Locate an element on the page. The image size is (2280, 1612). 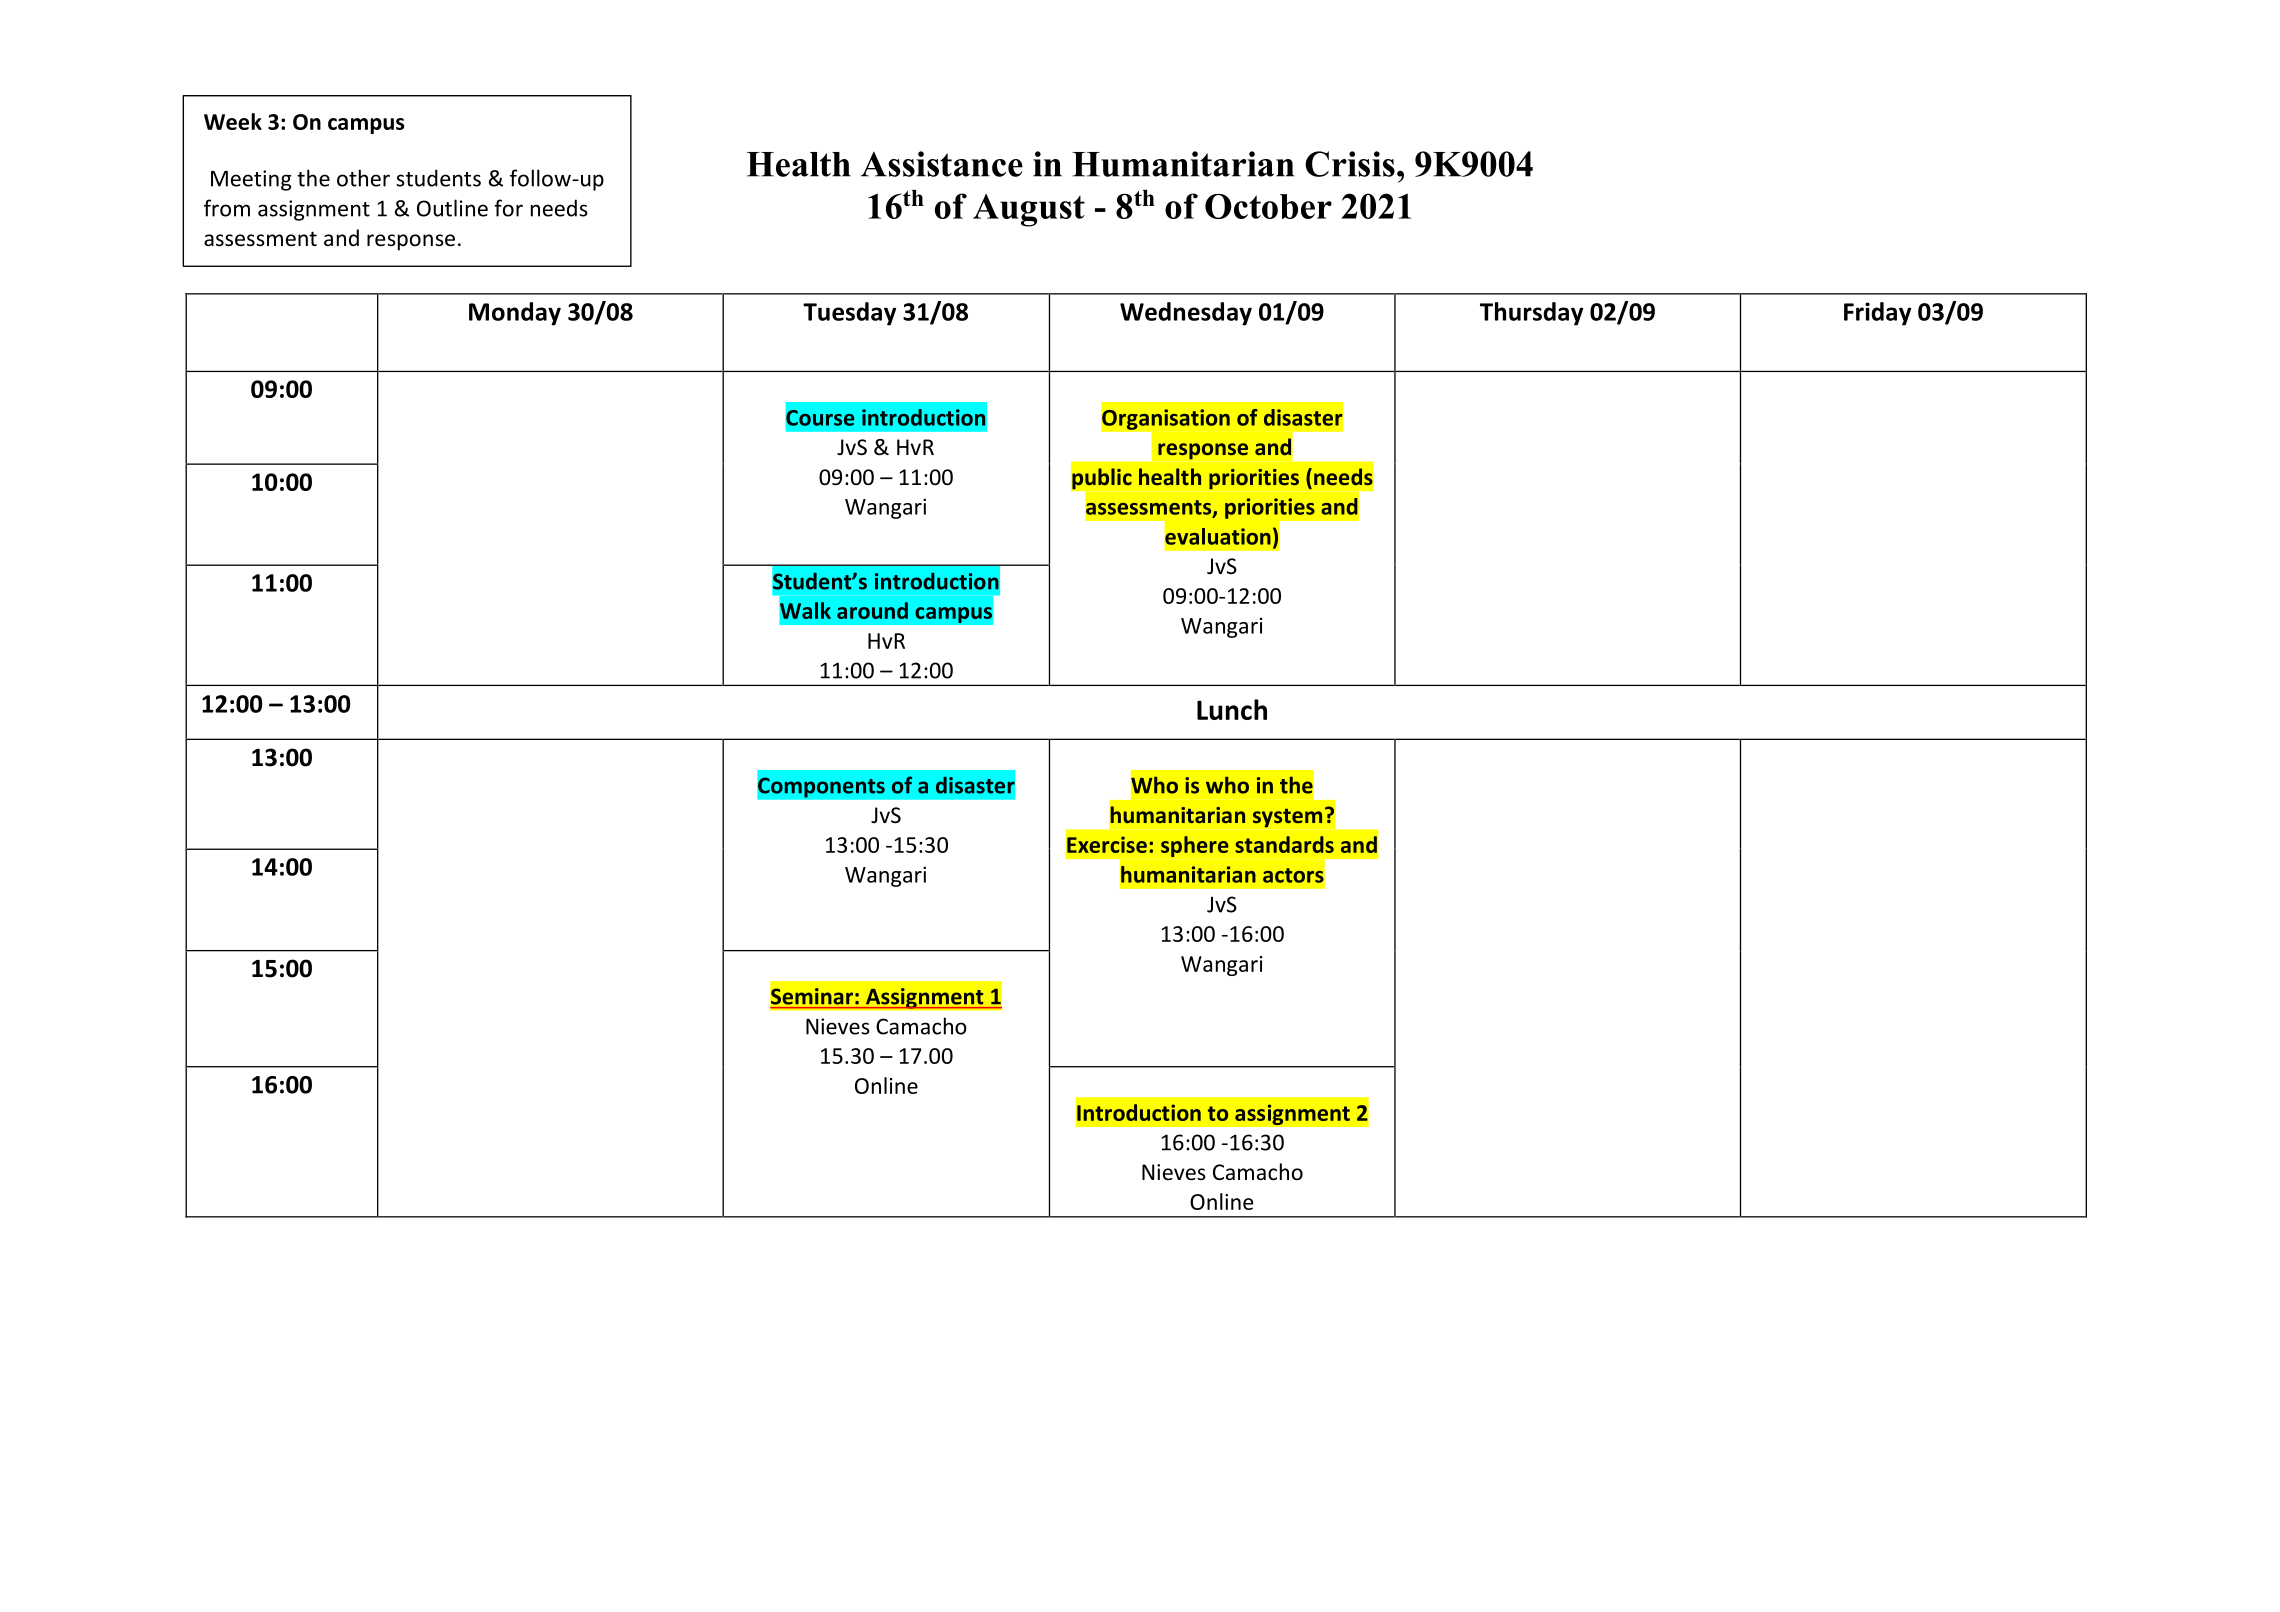
other is located at coordinates (363, 178).
